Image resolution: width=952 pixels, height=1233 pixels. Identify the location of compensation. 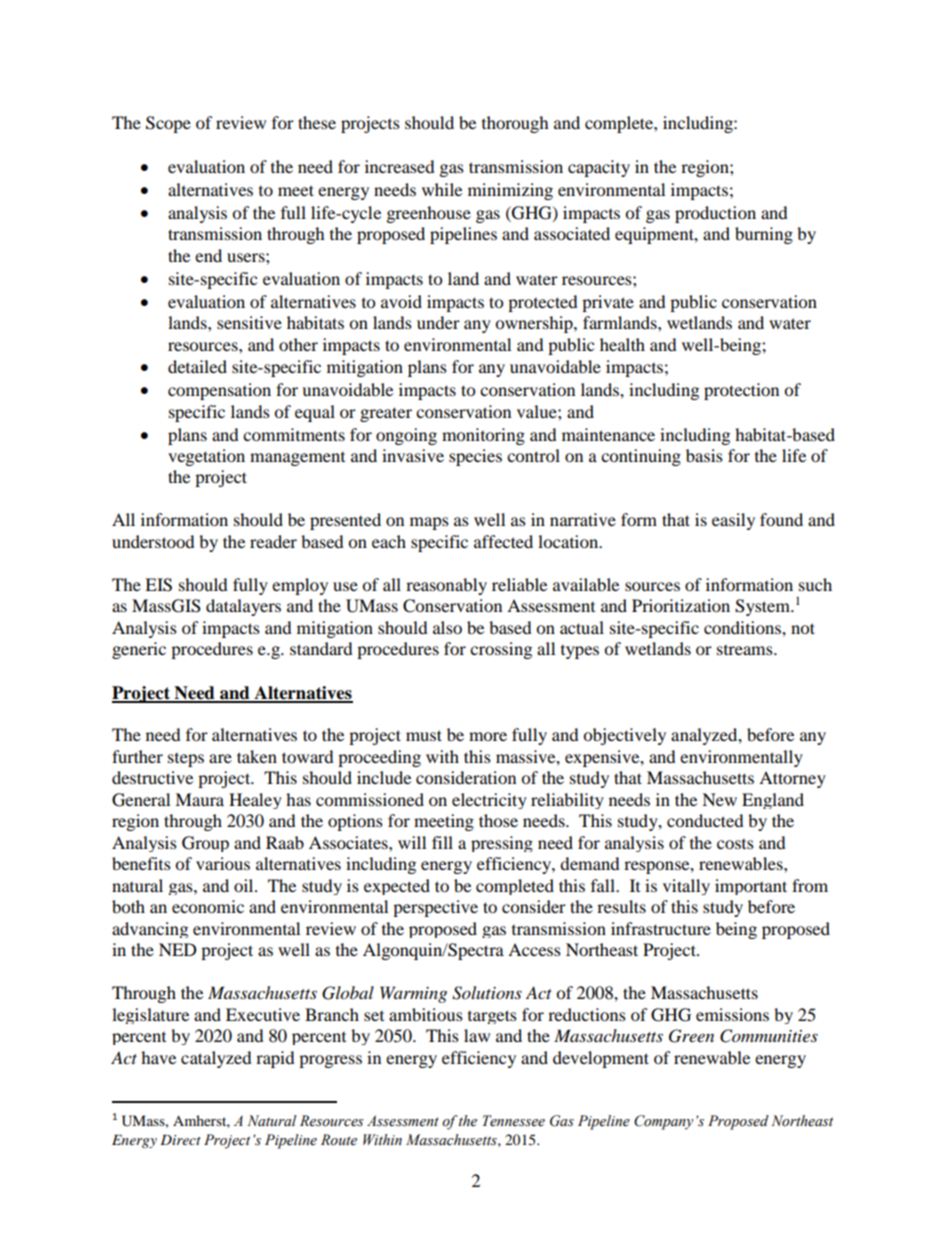
(219, 391).
